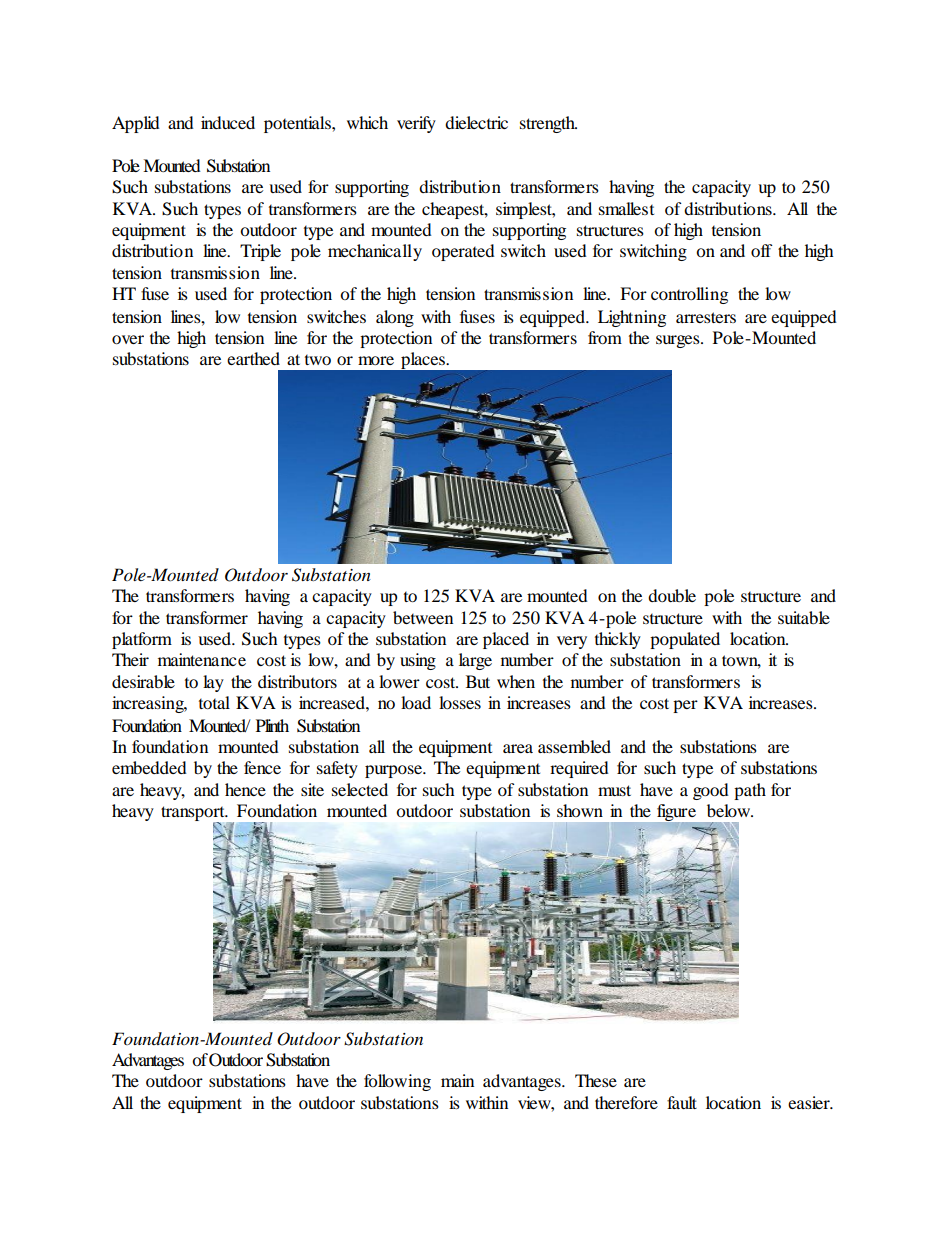  What do you see at coordinates (397, 1082) in the document?
I see `following` at bounding box center [397, 1082].
